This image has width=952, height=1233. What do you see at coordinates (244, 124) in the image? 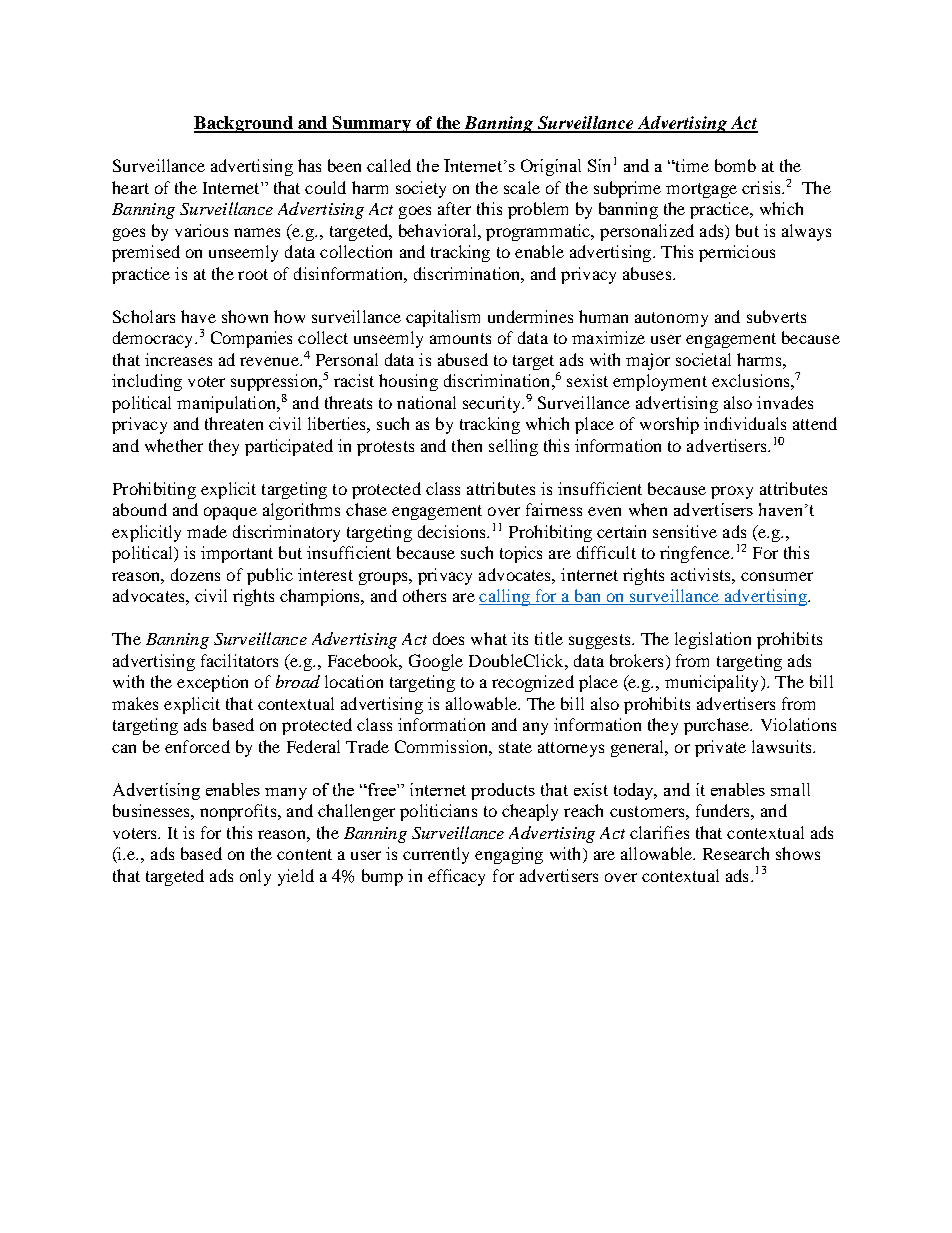
I see `Background` at bounding box center [244, 124].
